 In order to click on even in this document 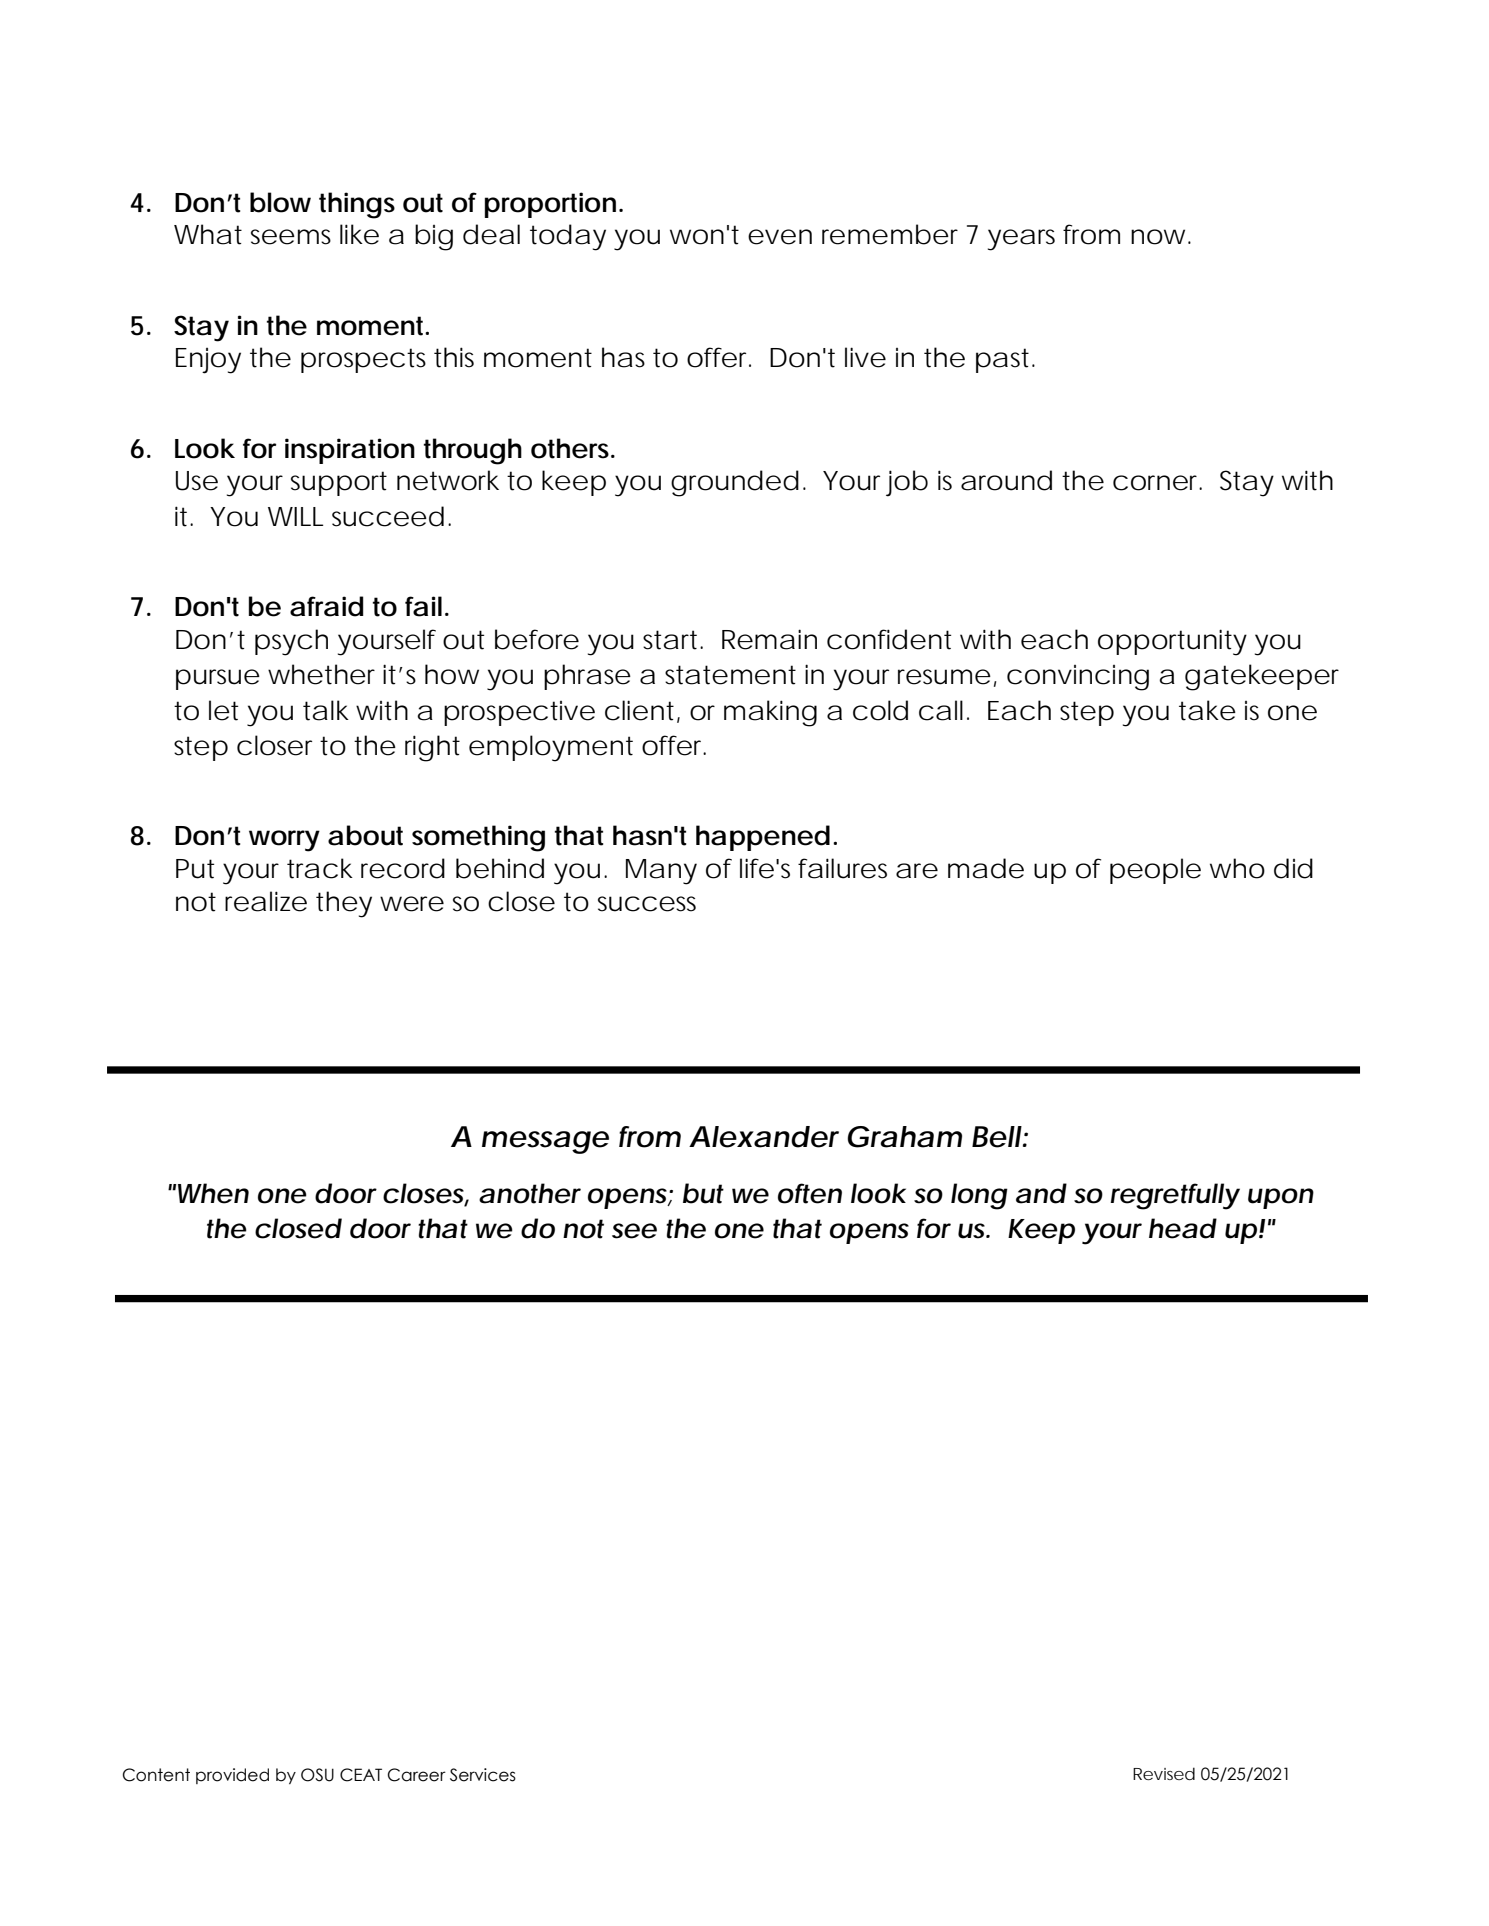, I will do `click(780, 237)`.
